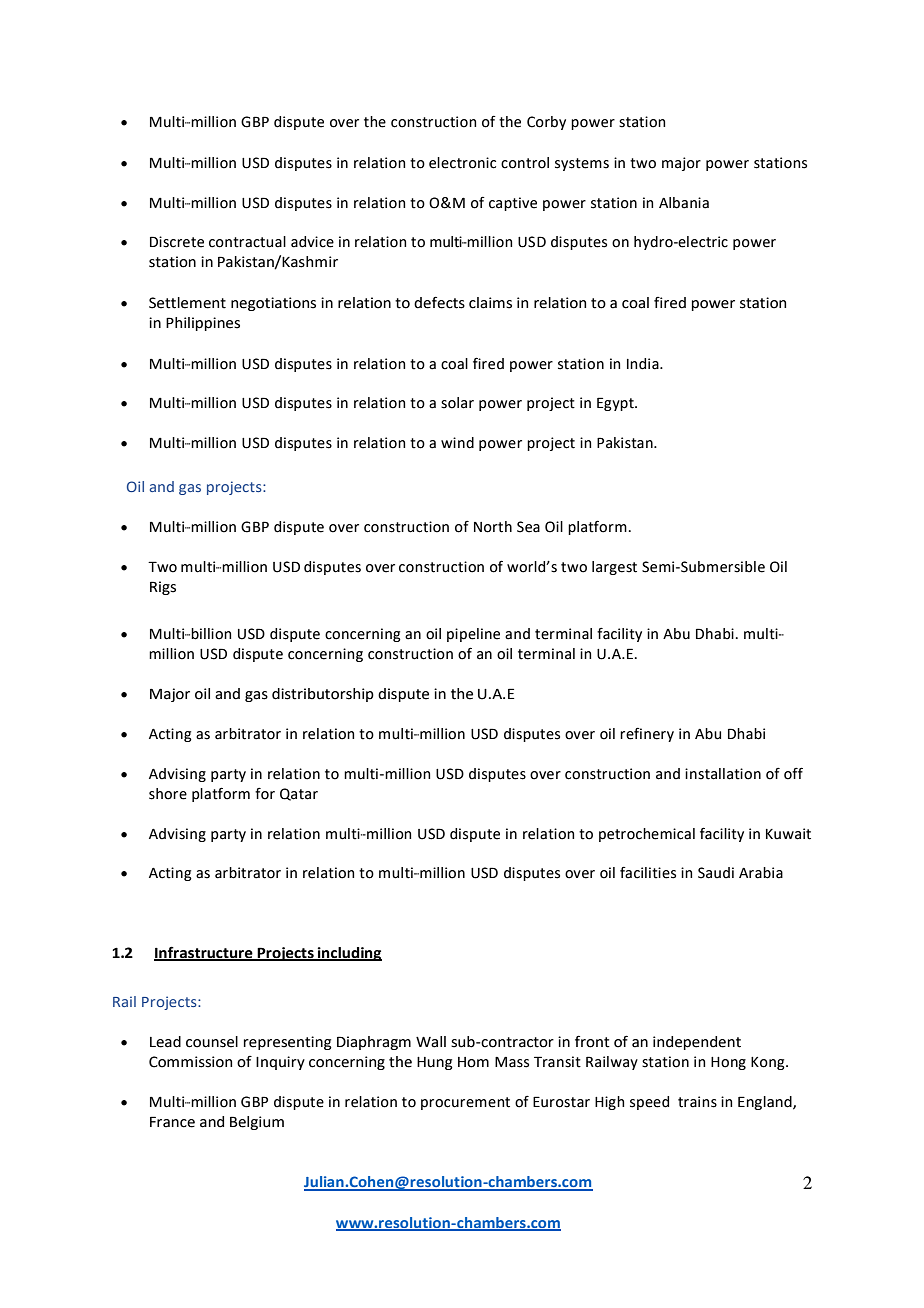 The height and width of the screenshot is (1308, 924). I want to click on Belgium, so click(257, 1123).
